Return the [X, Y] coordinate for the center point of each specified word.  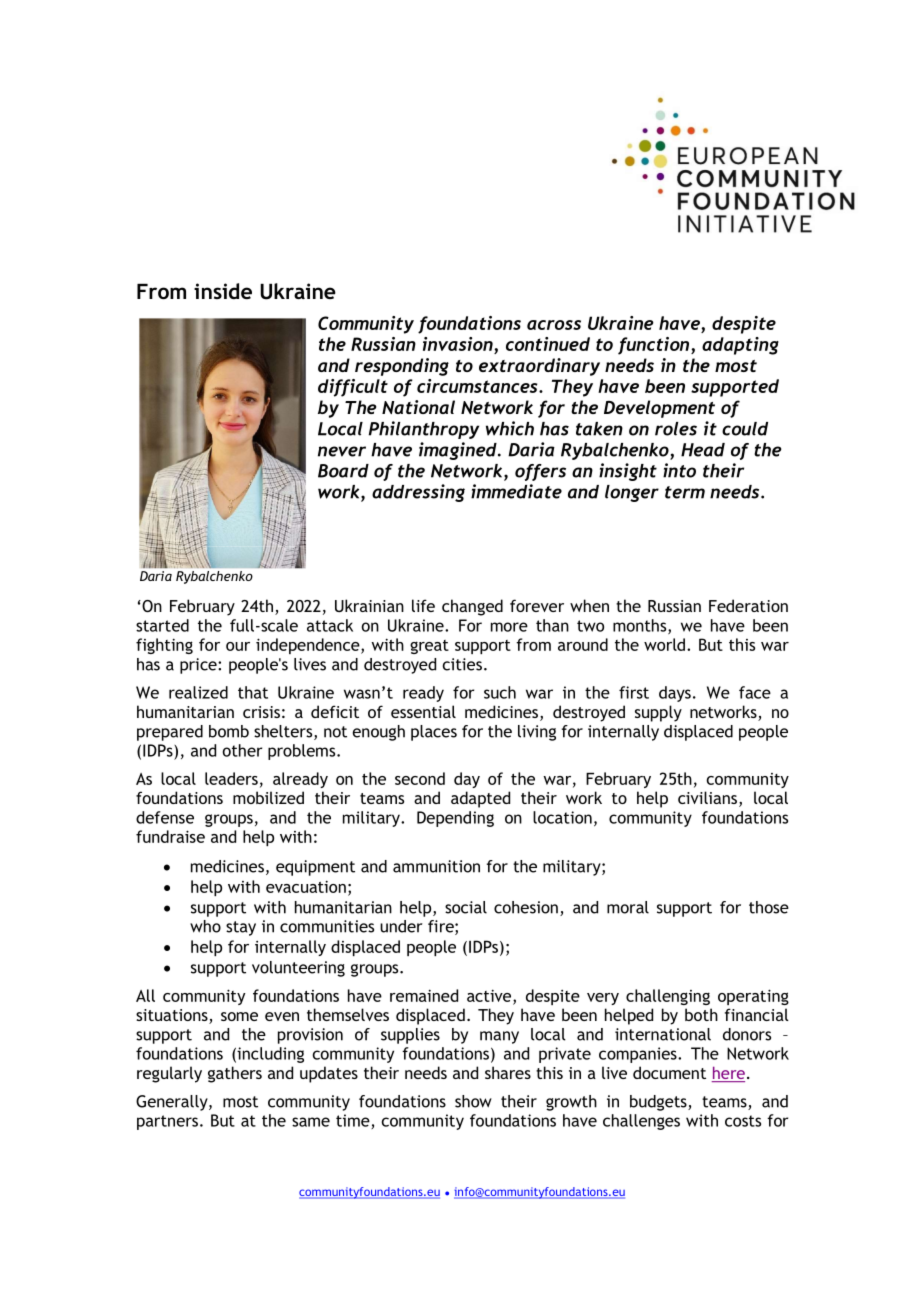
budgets [659, 1103]
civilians [707, 797]
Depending [455, 819]
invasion [459, 344]
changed [472, 607]
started [162, 625]
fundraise [170, 836]
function [655, 346]
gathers [235, 1074]
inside [223, 291]
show [473, 1101]
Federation [748, 605]
